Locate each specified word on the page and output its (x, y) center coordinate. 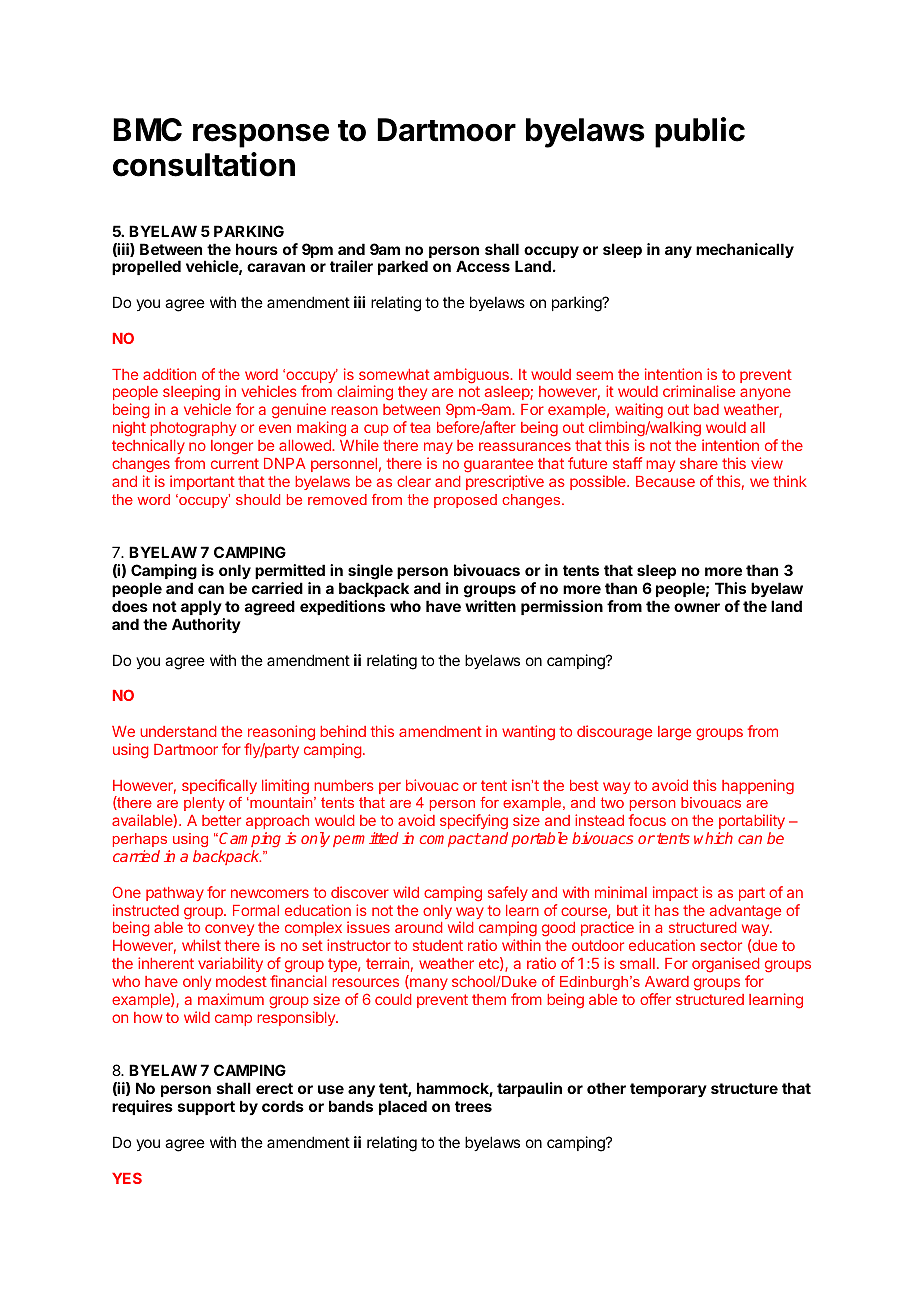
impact (675, 893)
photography (193, 431)
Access (483, 266)
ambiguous (472, 376)
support (206, 1108)
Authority (206, 625)
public (700, 132)
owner (697, 607)
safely (508, 893)
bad (706, 409)
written (490, 606)
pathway (175, 894)
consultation (204, 164)
